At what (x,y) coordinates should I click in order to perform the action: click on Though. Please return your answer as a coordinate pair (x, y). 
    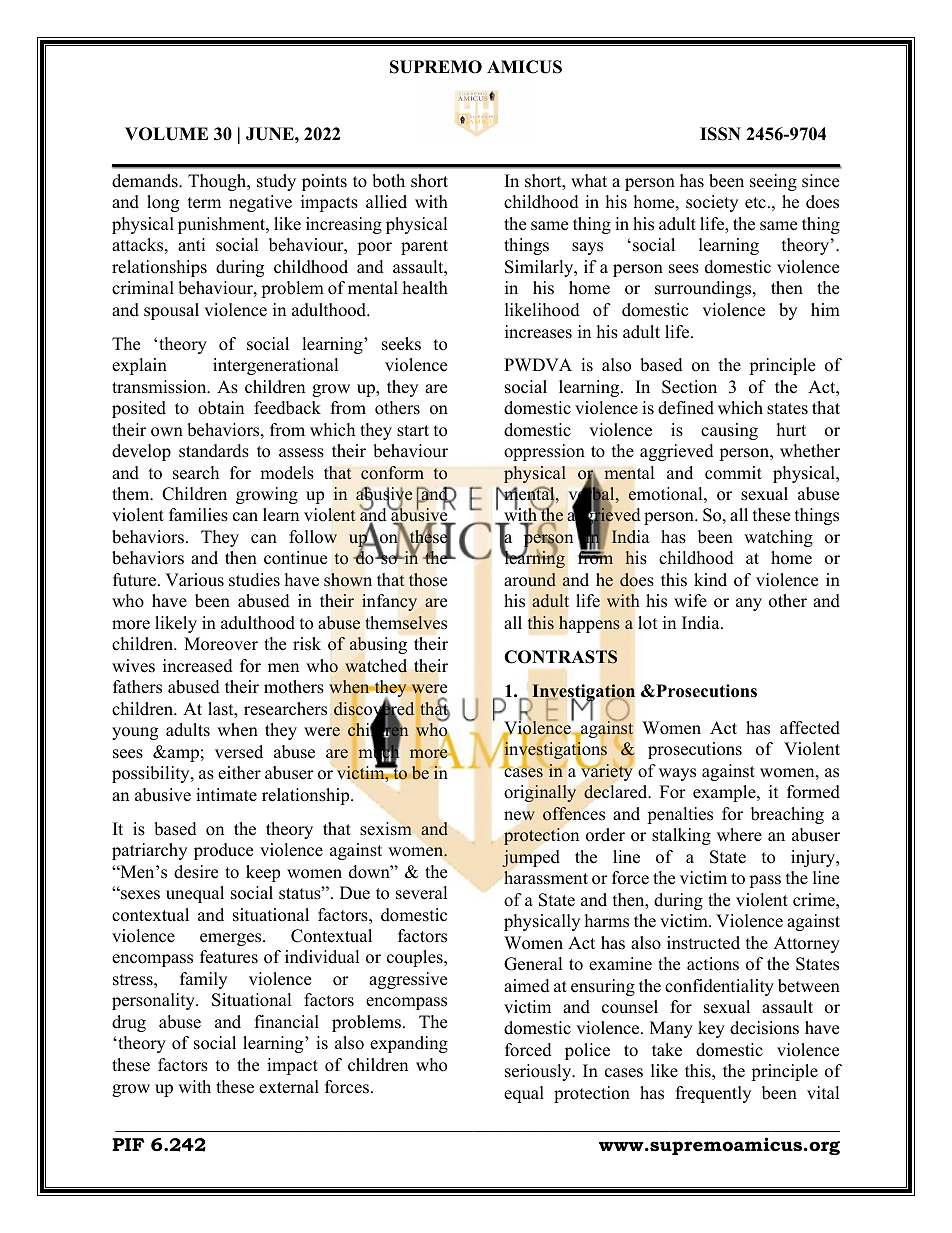
    Looking at the image, I should click on (218, 182).
